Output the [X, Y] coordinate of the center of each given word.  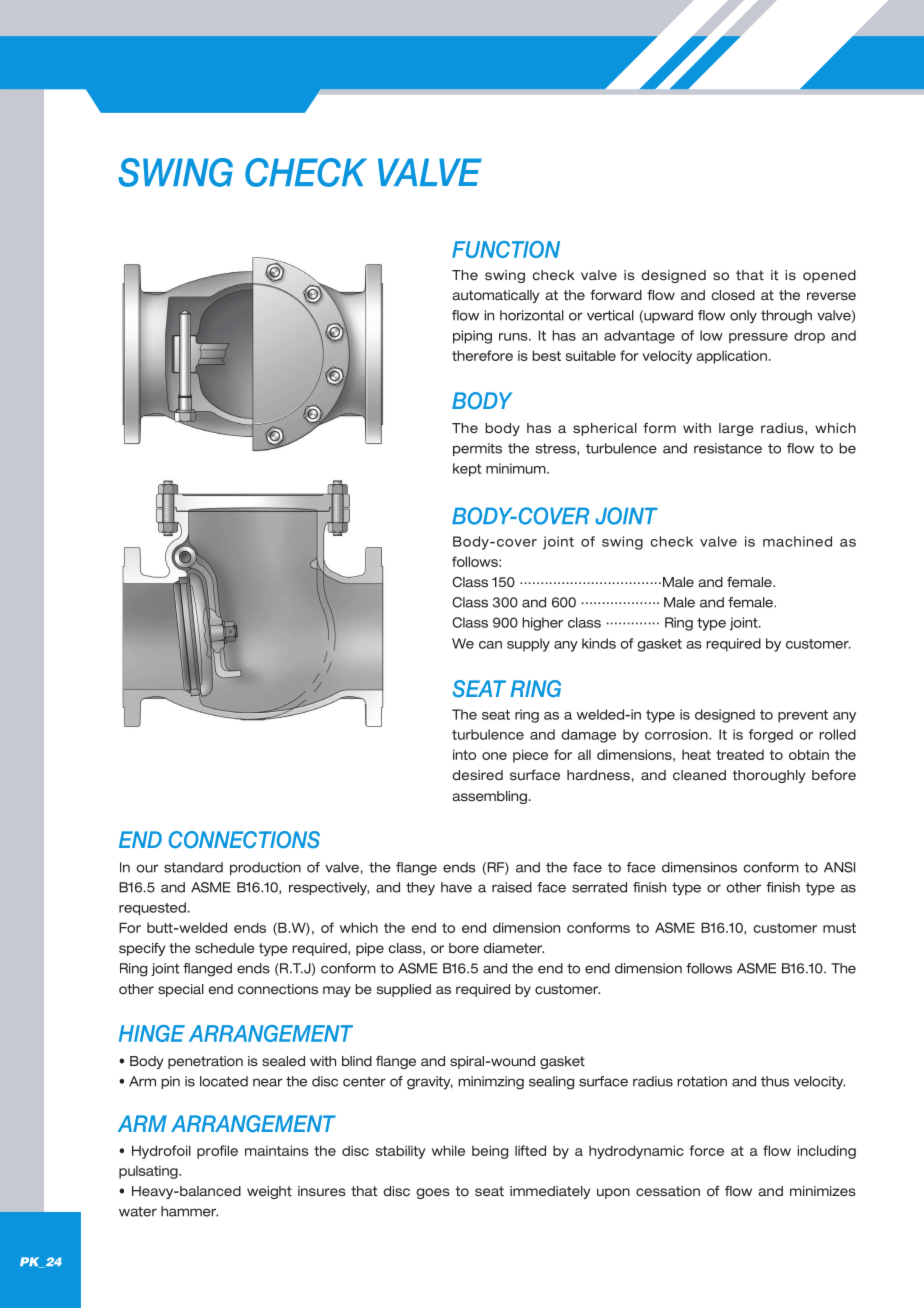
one [494, 756]
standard [193, 867]
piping [472, 337]
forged [771, 736]
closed [733, 295]
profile [217, 1152]
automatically [496, 296]
